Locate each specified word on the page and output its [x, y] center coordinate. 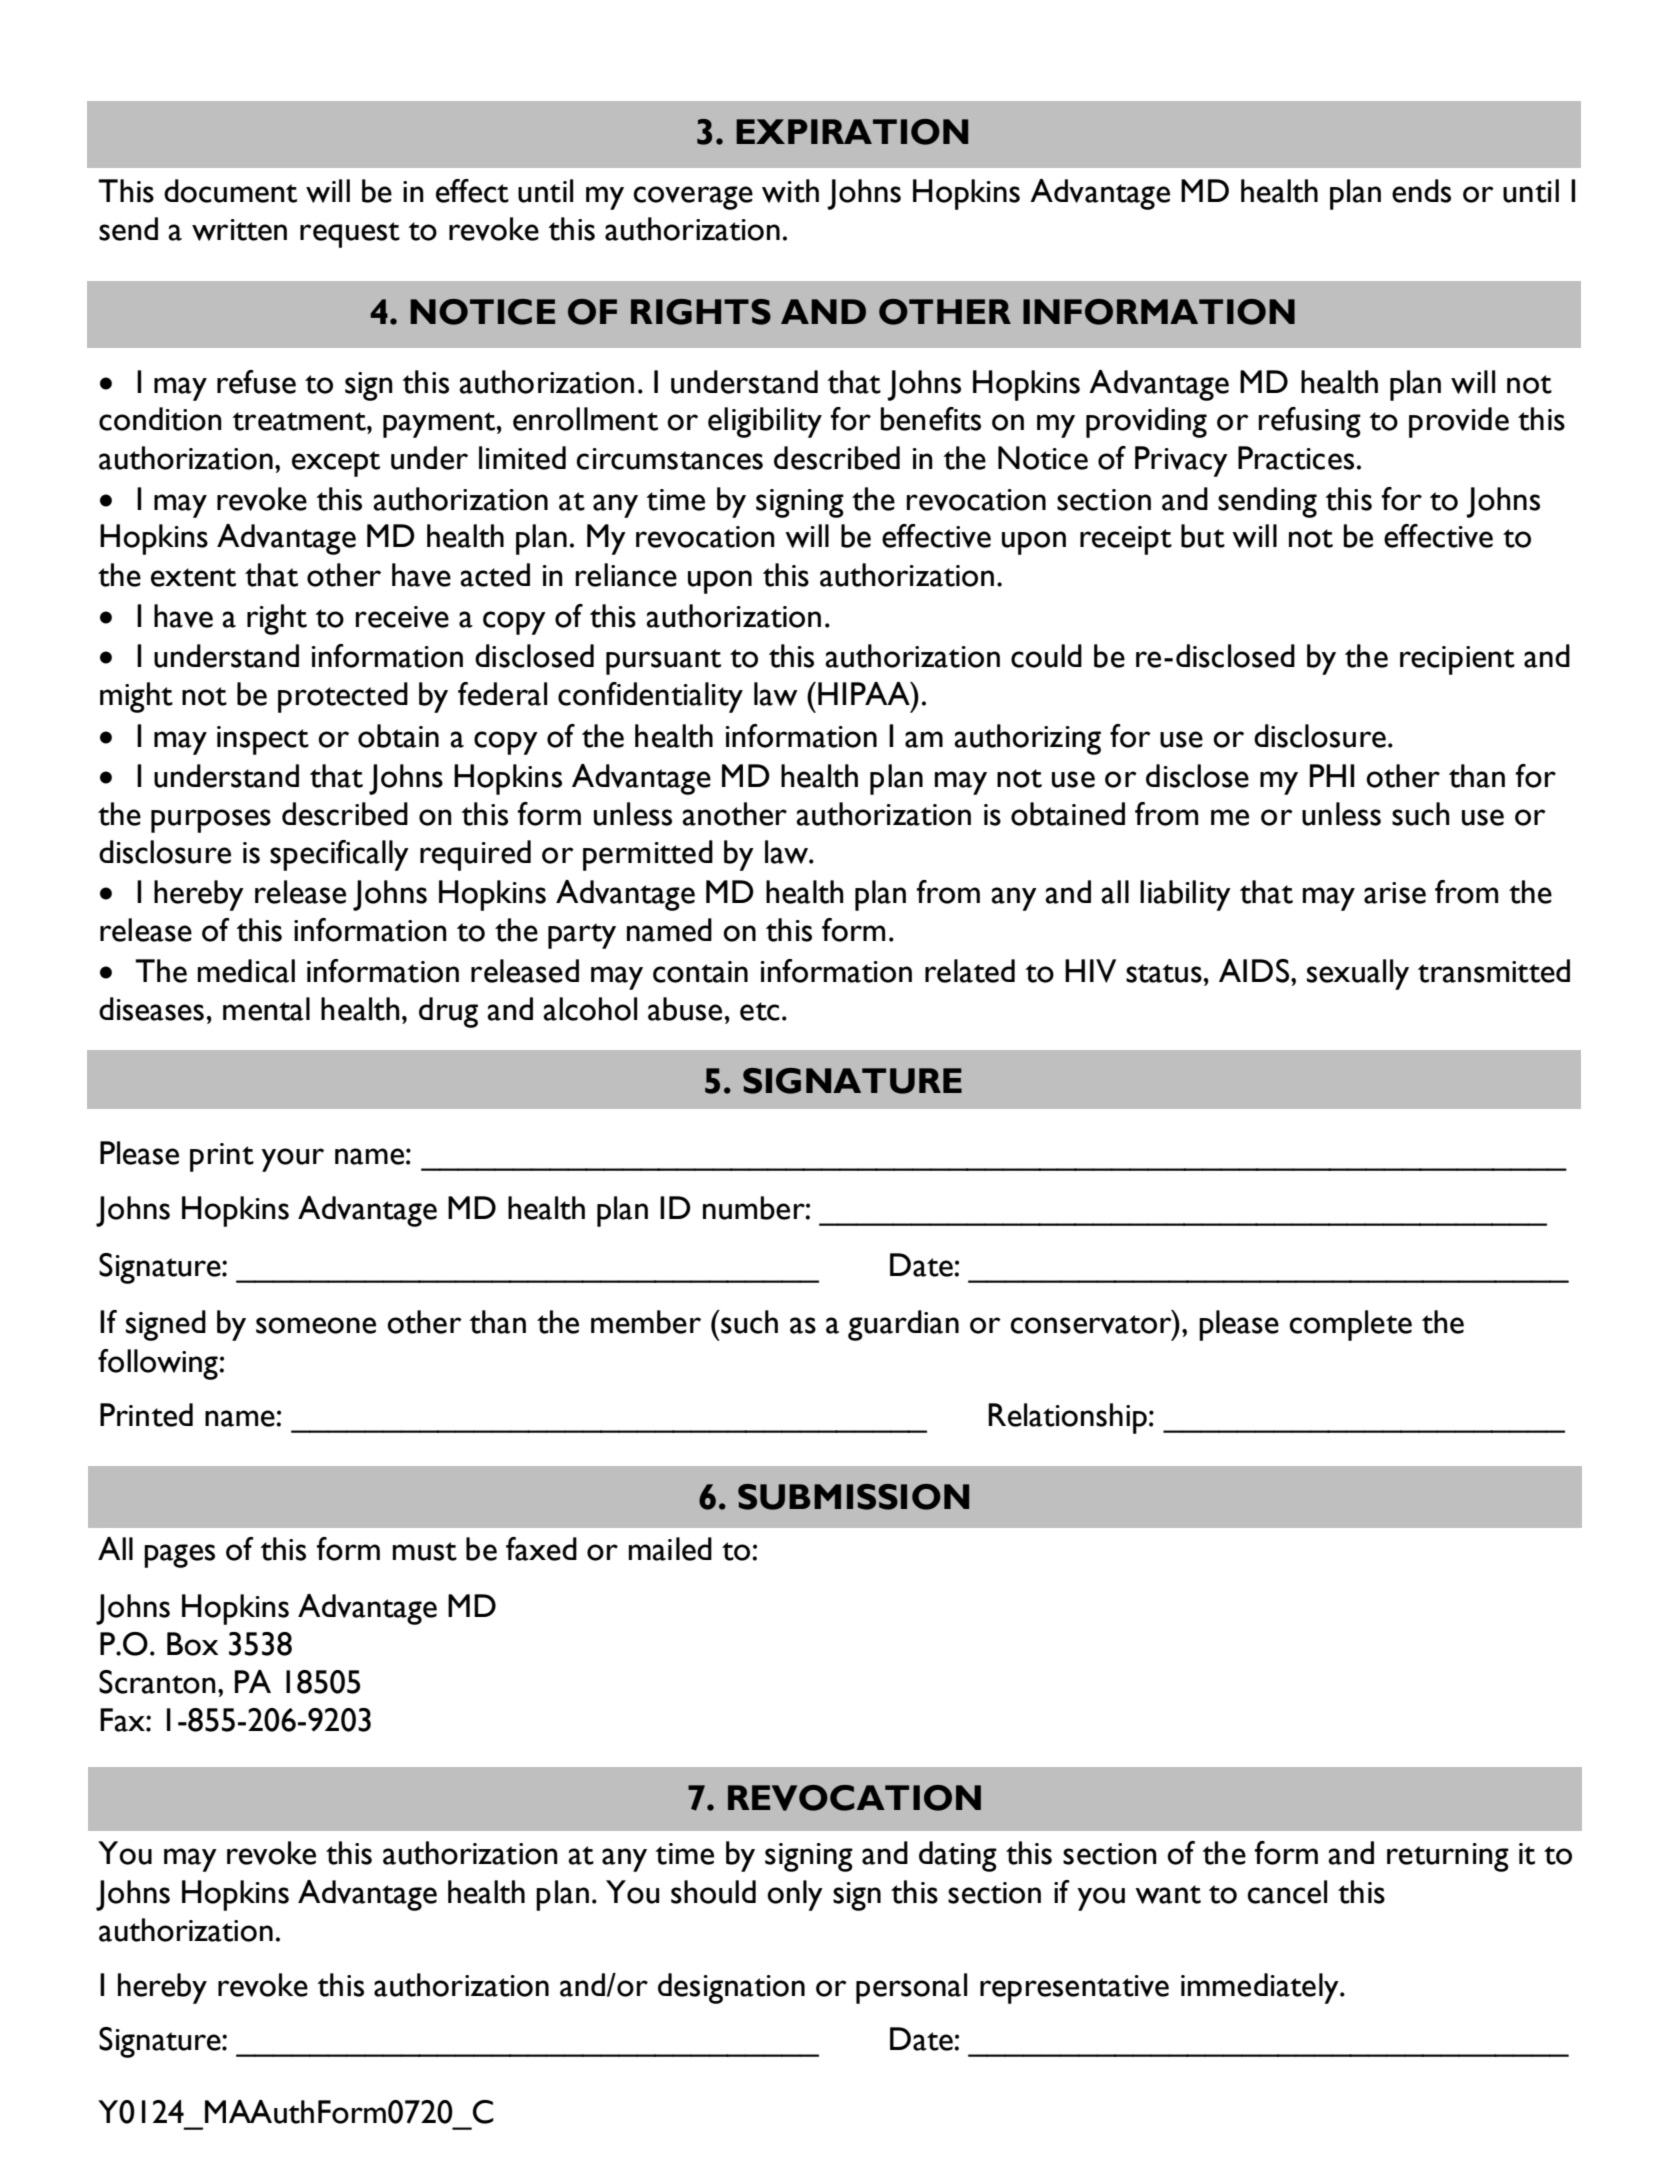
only [795, 1895]
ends [1421, 191]
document [230, 191]
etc [760, 1011]
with [790, 191]
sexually [1358, 974]
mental [266, 1009]
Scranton [157, 1682]
